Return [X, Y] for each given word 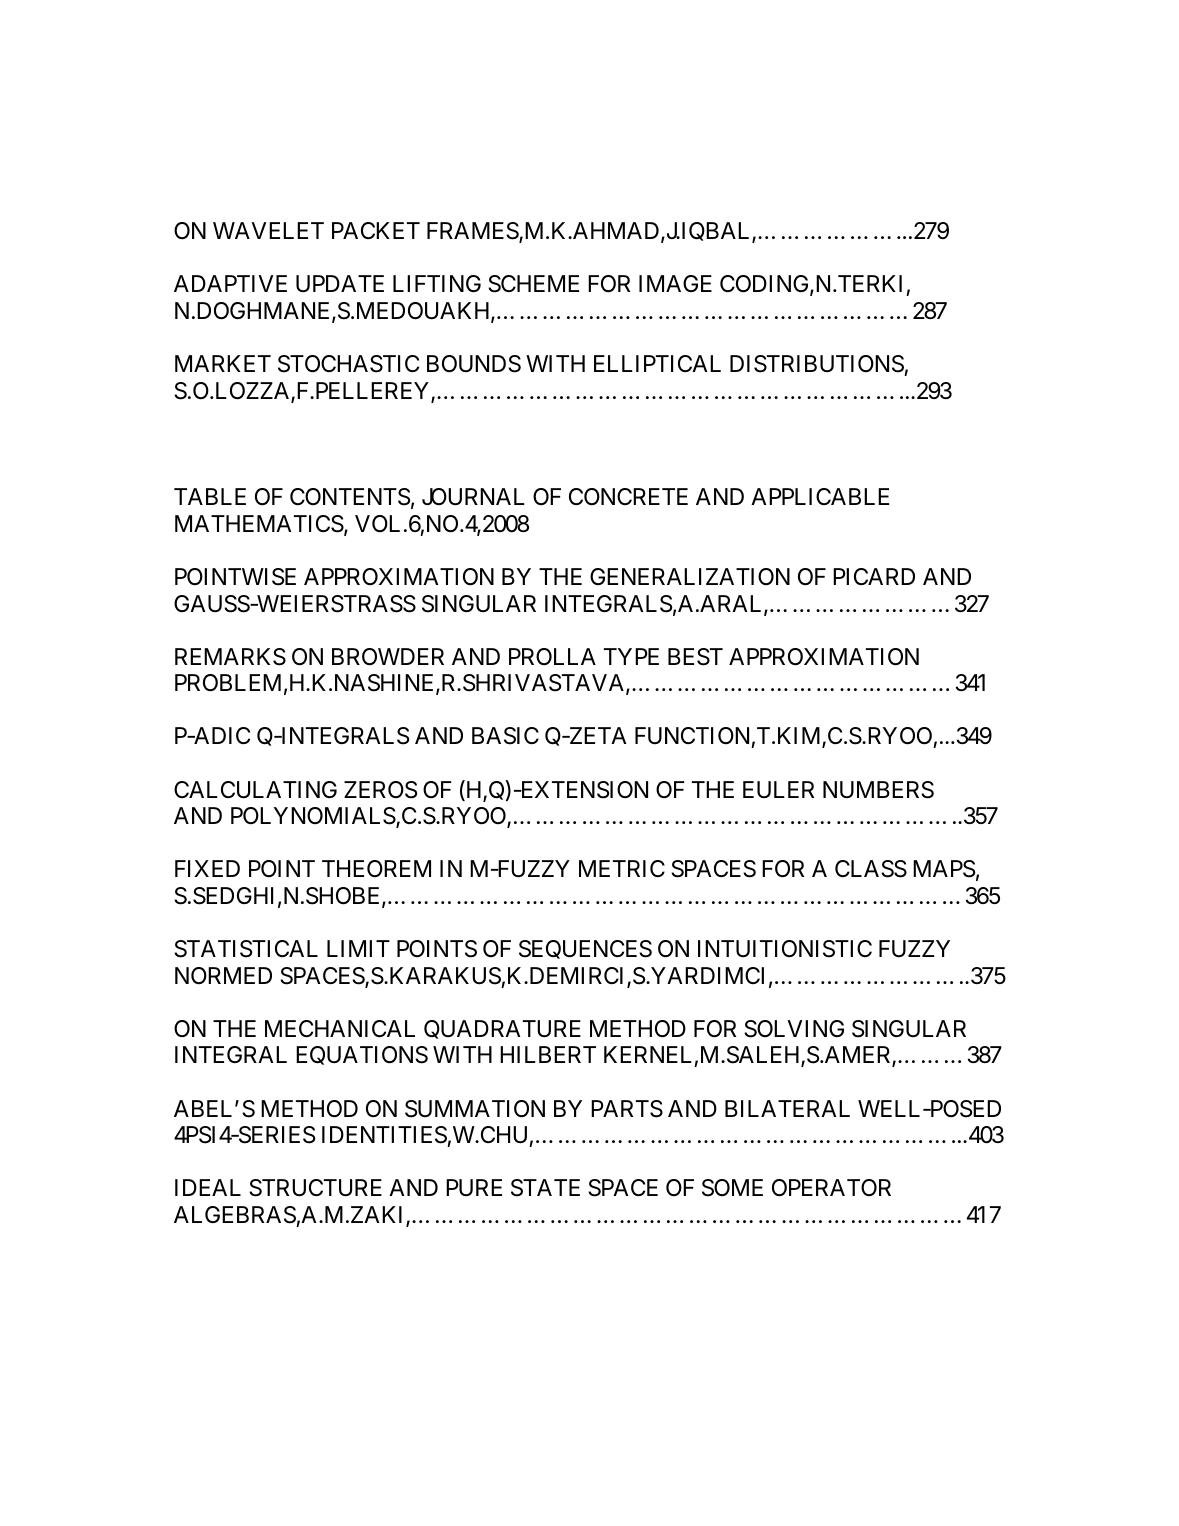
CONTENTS [350, 497]
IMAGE [675, 283]
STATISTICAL [246, 949]
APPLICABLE [820, 496]
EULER [778, 790]
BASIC [505, 736]
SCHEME [533, 284]
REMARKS [230, 657]
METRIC [622, 868]
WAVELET [268, 230]
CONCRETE [628, 496]
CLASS [871, 869]
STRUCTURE [315, 1188]
